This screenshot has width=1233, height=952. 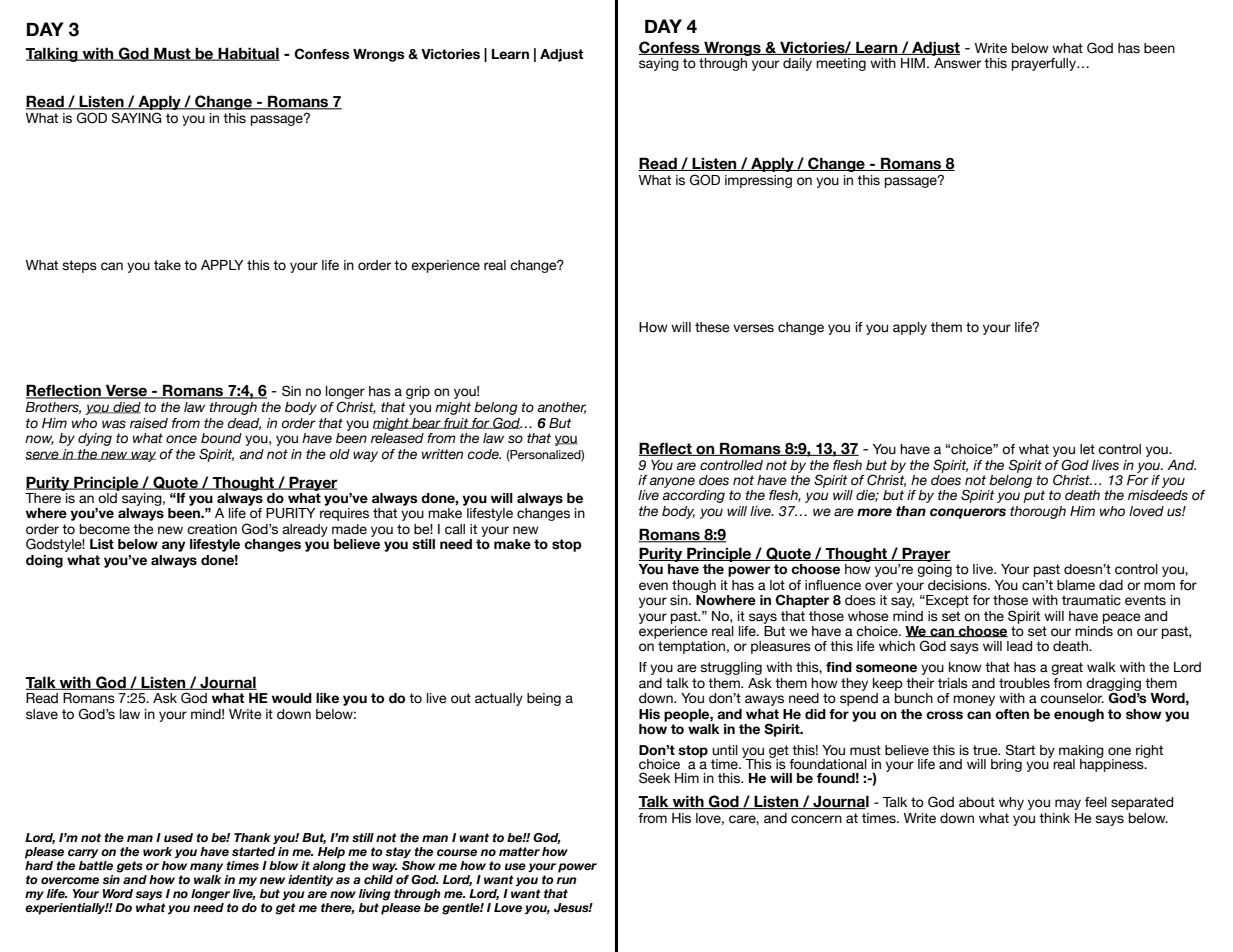 What do you see at coordinates (206, 867) in the screenshot?
I see `many` at bounding box center [206, 867].
